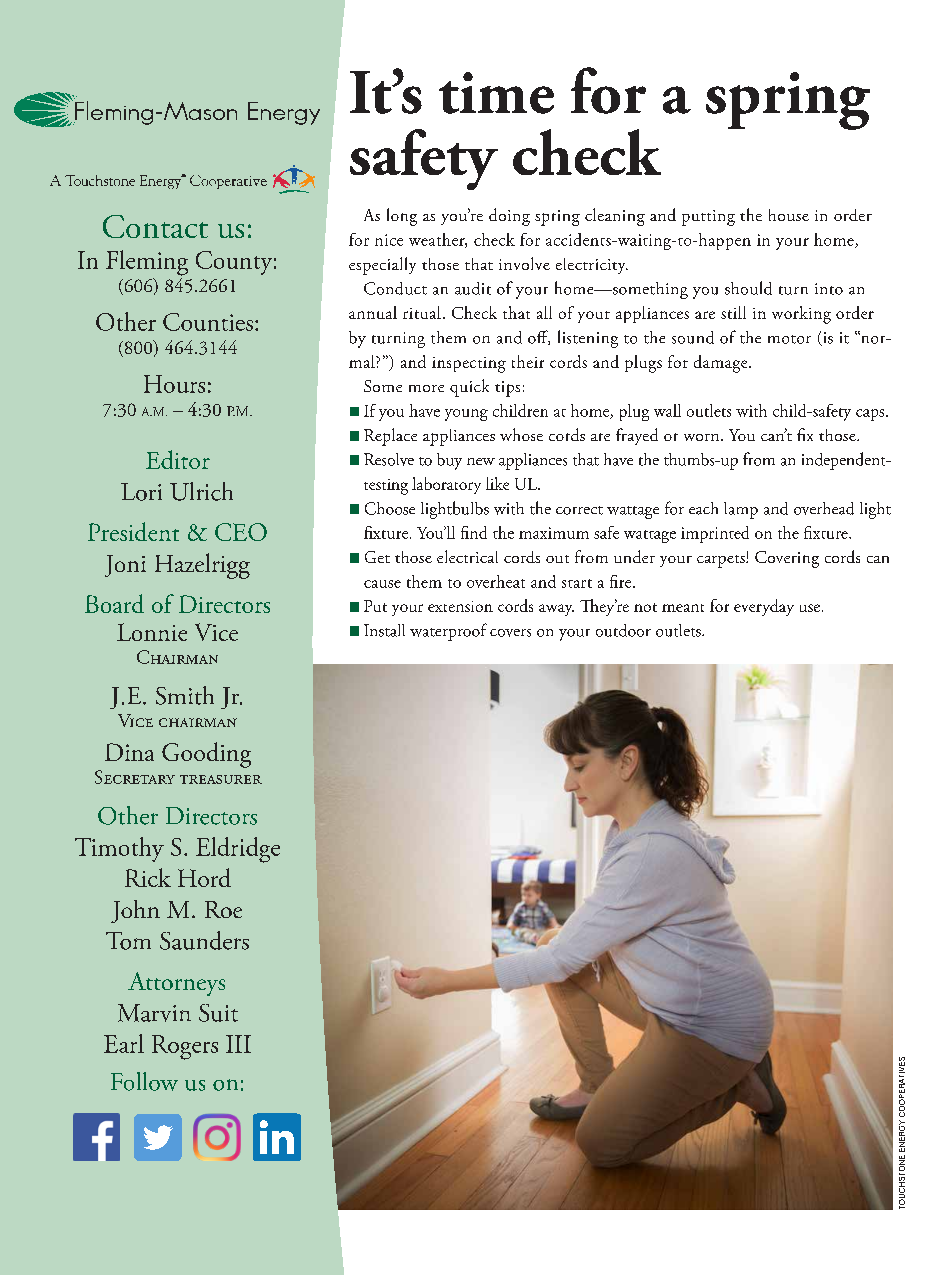 Image resolution: width=952 pixels, height=1275 pixels. Describe the element at coordinates (155, 226) in the screenshot. I see `Contact` at that location.
